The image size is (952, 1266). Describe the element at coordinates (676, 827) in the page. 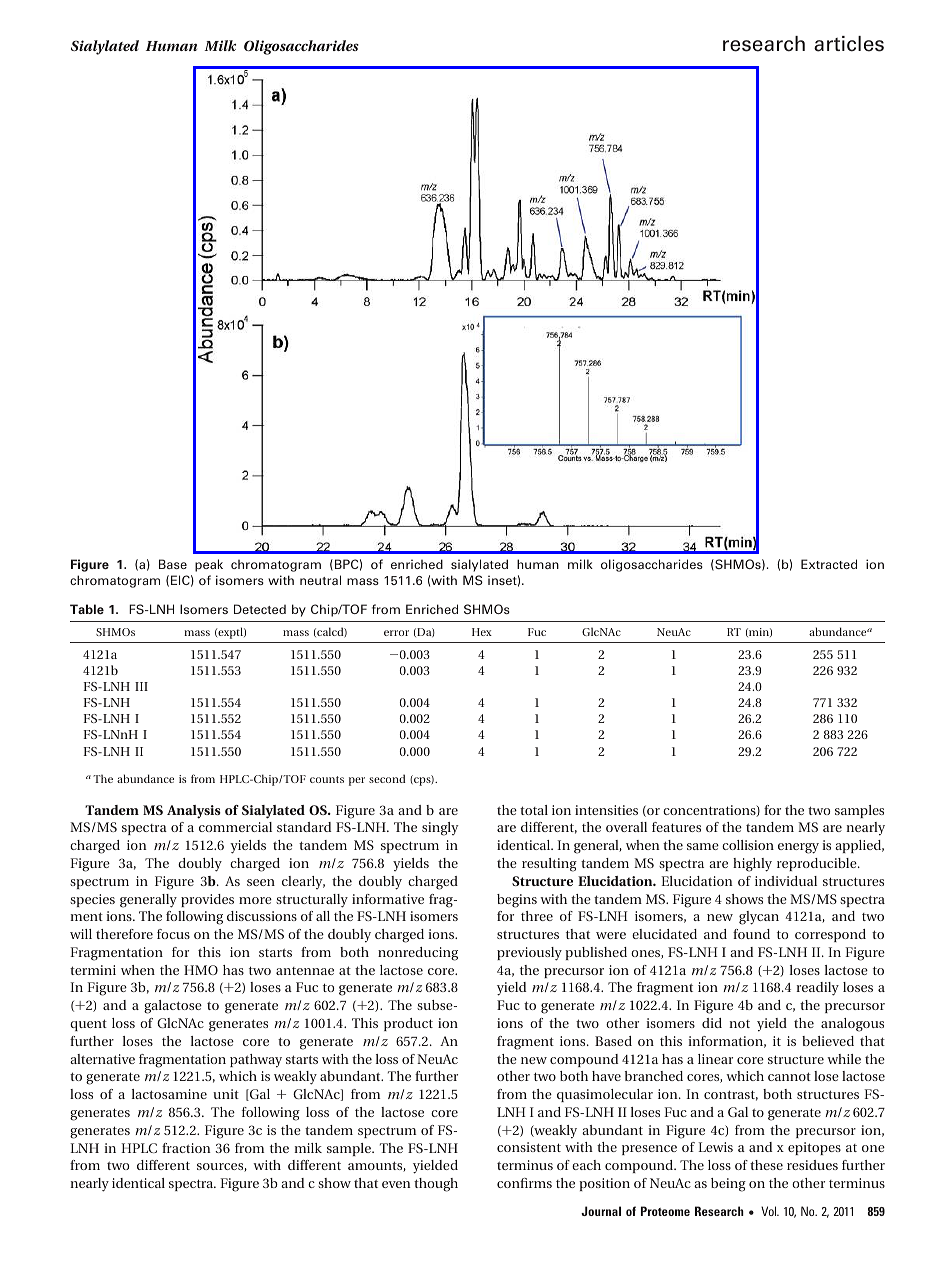

I see `features` at that location.
